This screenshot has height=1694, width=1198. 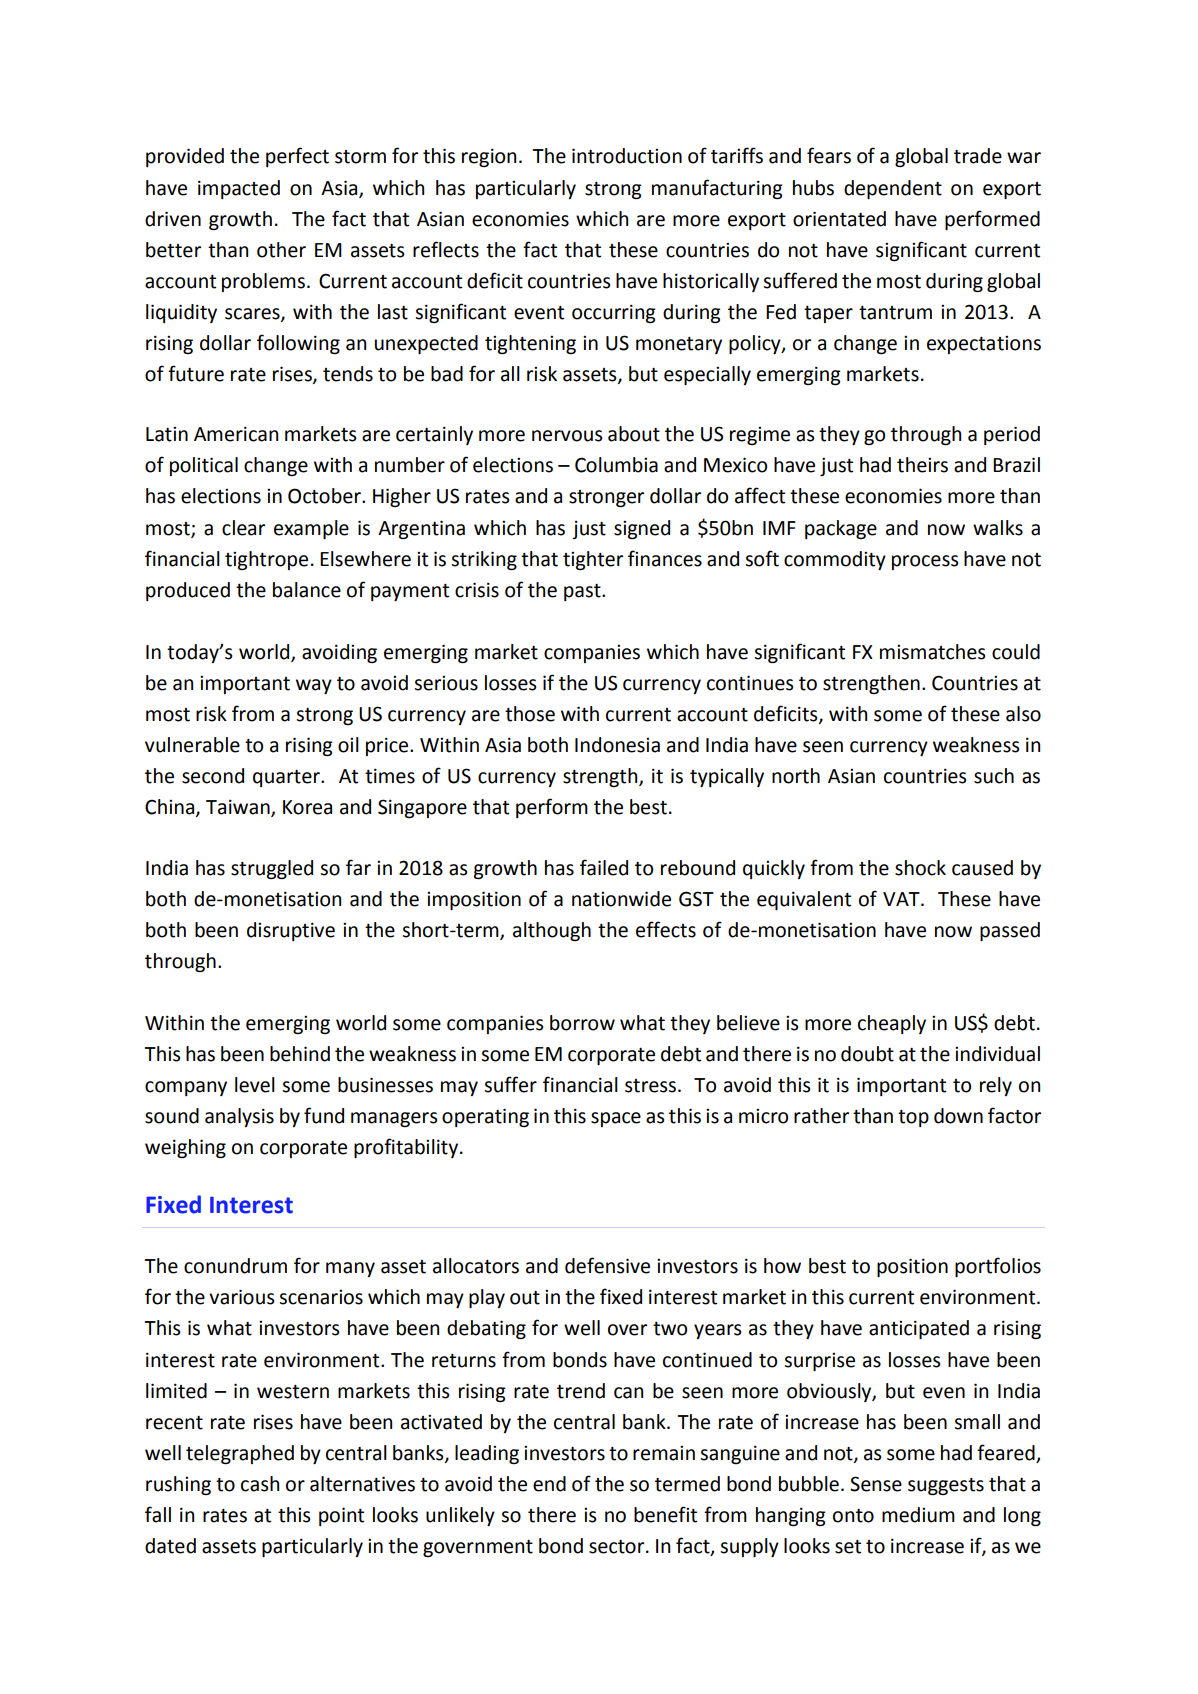 I want to click on cash, so click(x=260, y=1484).
